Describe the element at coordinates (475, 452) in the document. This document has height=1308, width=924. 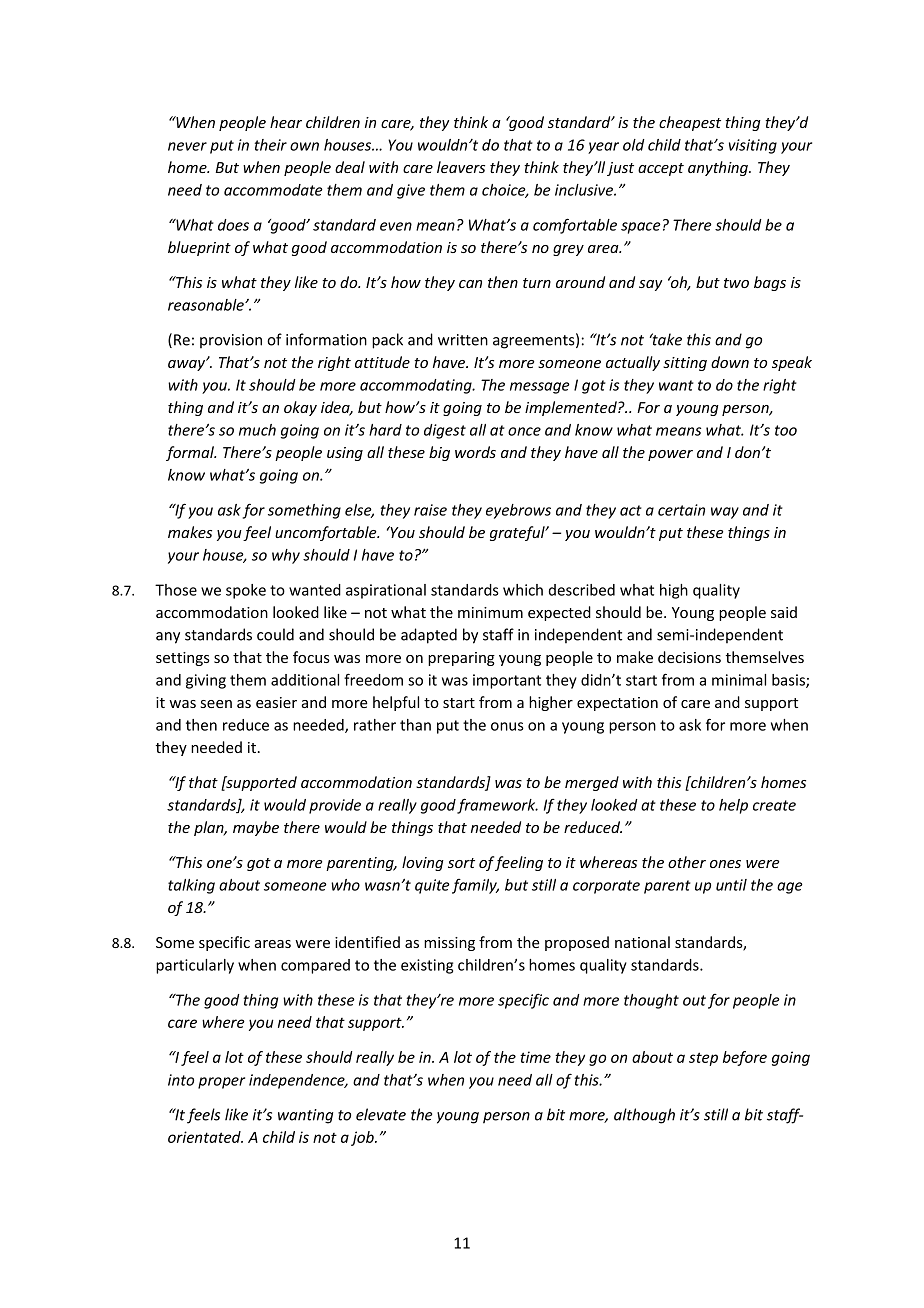
I see `words` at that location.
